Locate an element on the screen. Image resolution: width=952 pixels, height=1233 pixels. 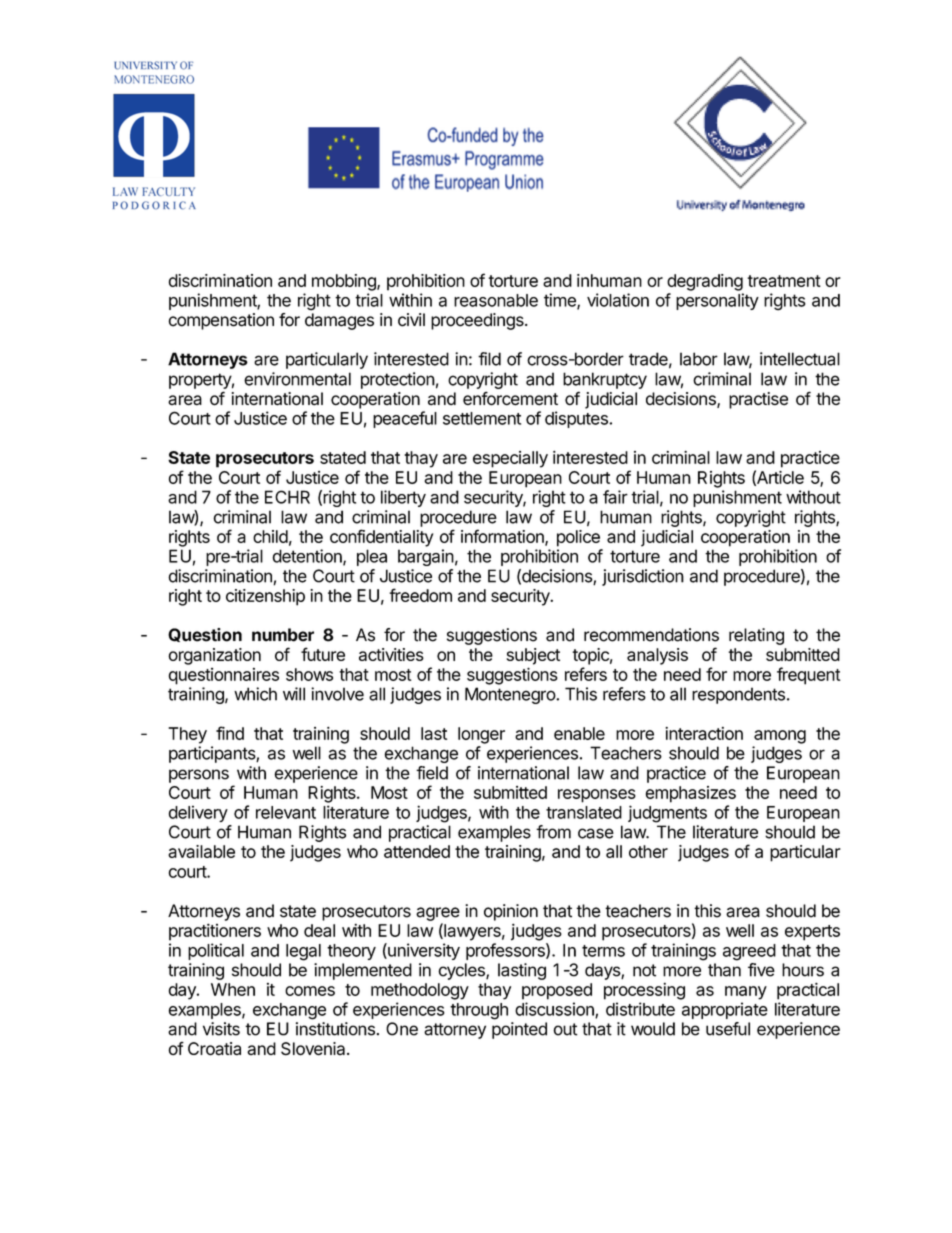
fair is located at coordinates (615, 497).
